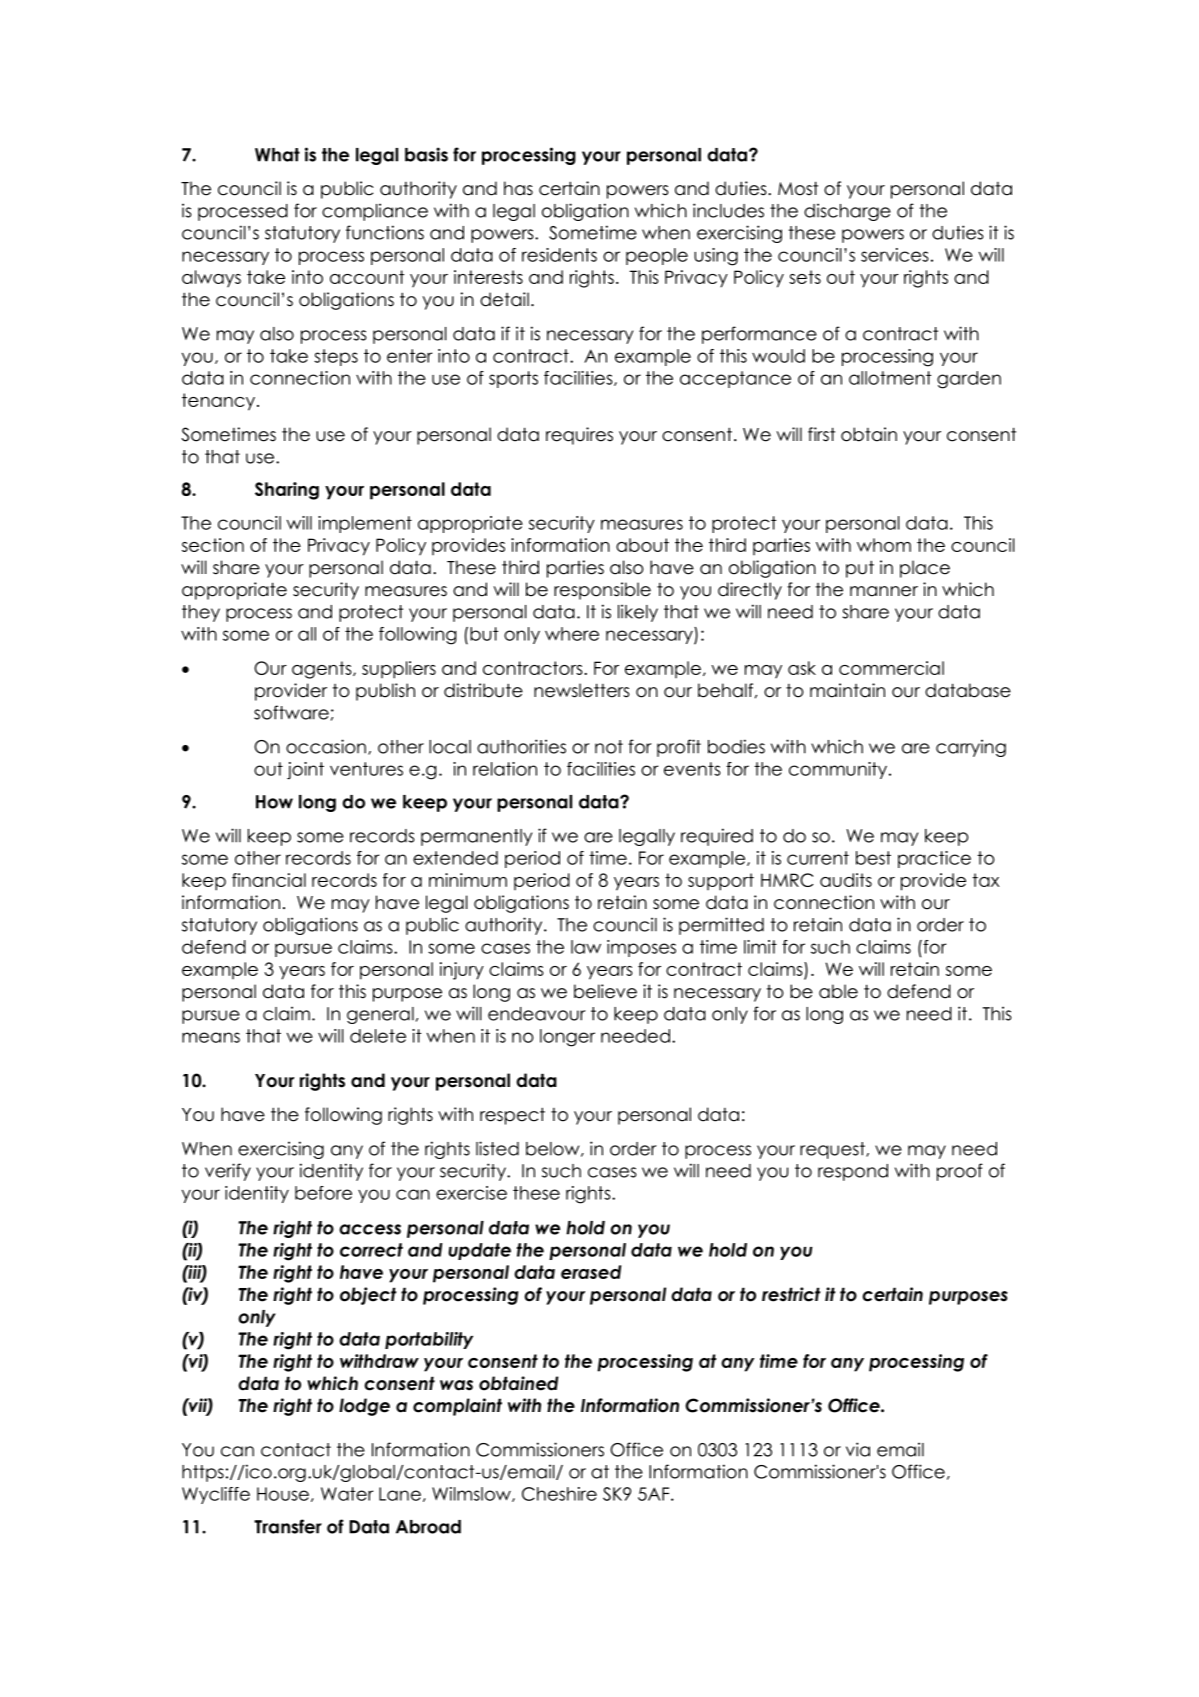  What do you see at coordinates (853, 1172) in the image?
I see `respond` at bounding box center [853, 1172].
